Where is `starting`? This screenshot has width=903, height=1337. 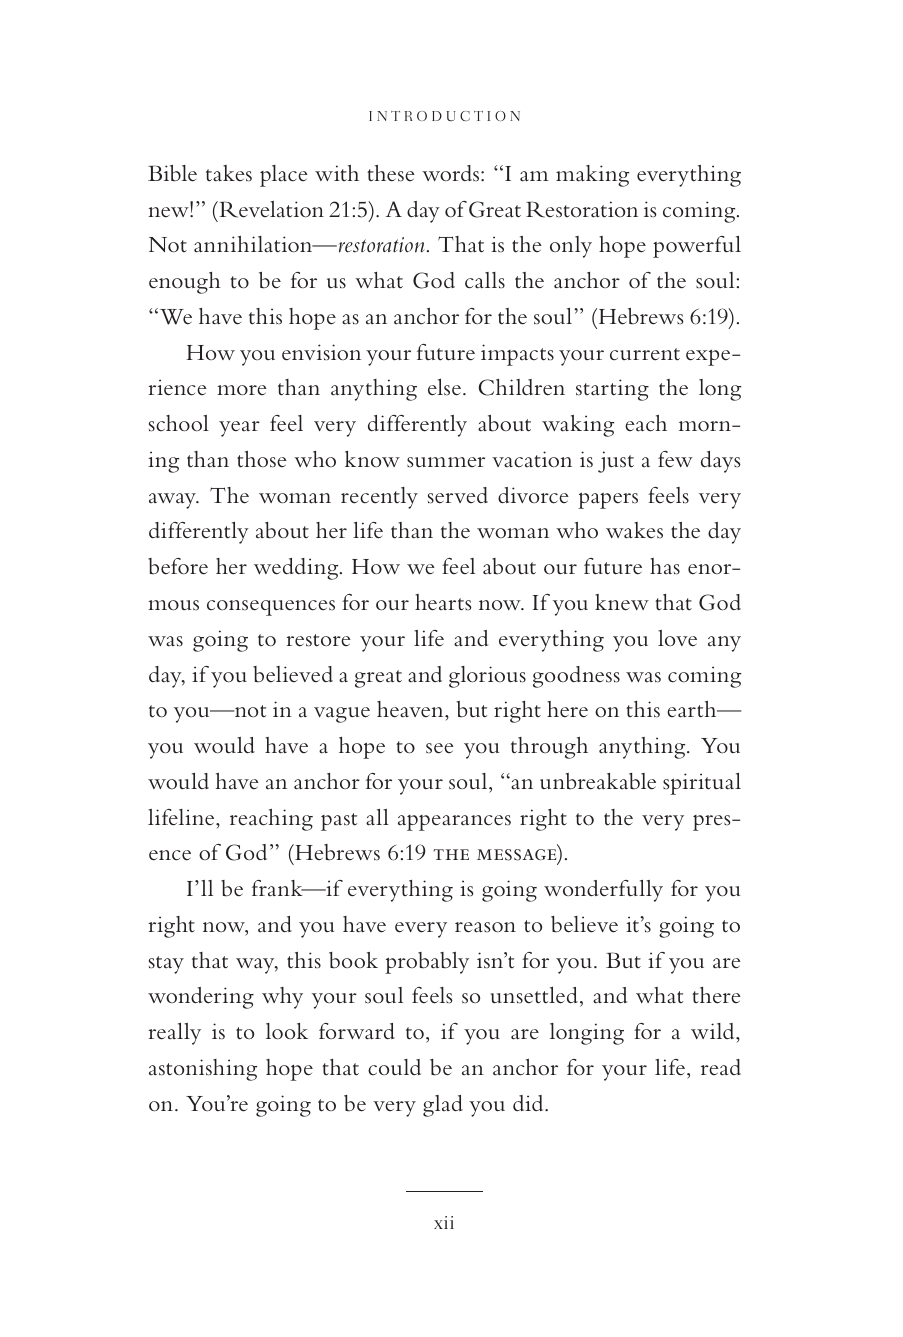 starting is located at coordinates (612, 390).
